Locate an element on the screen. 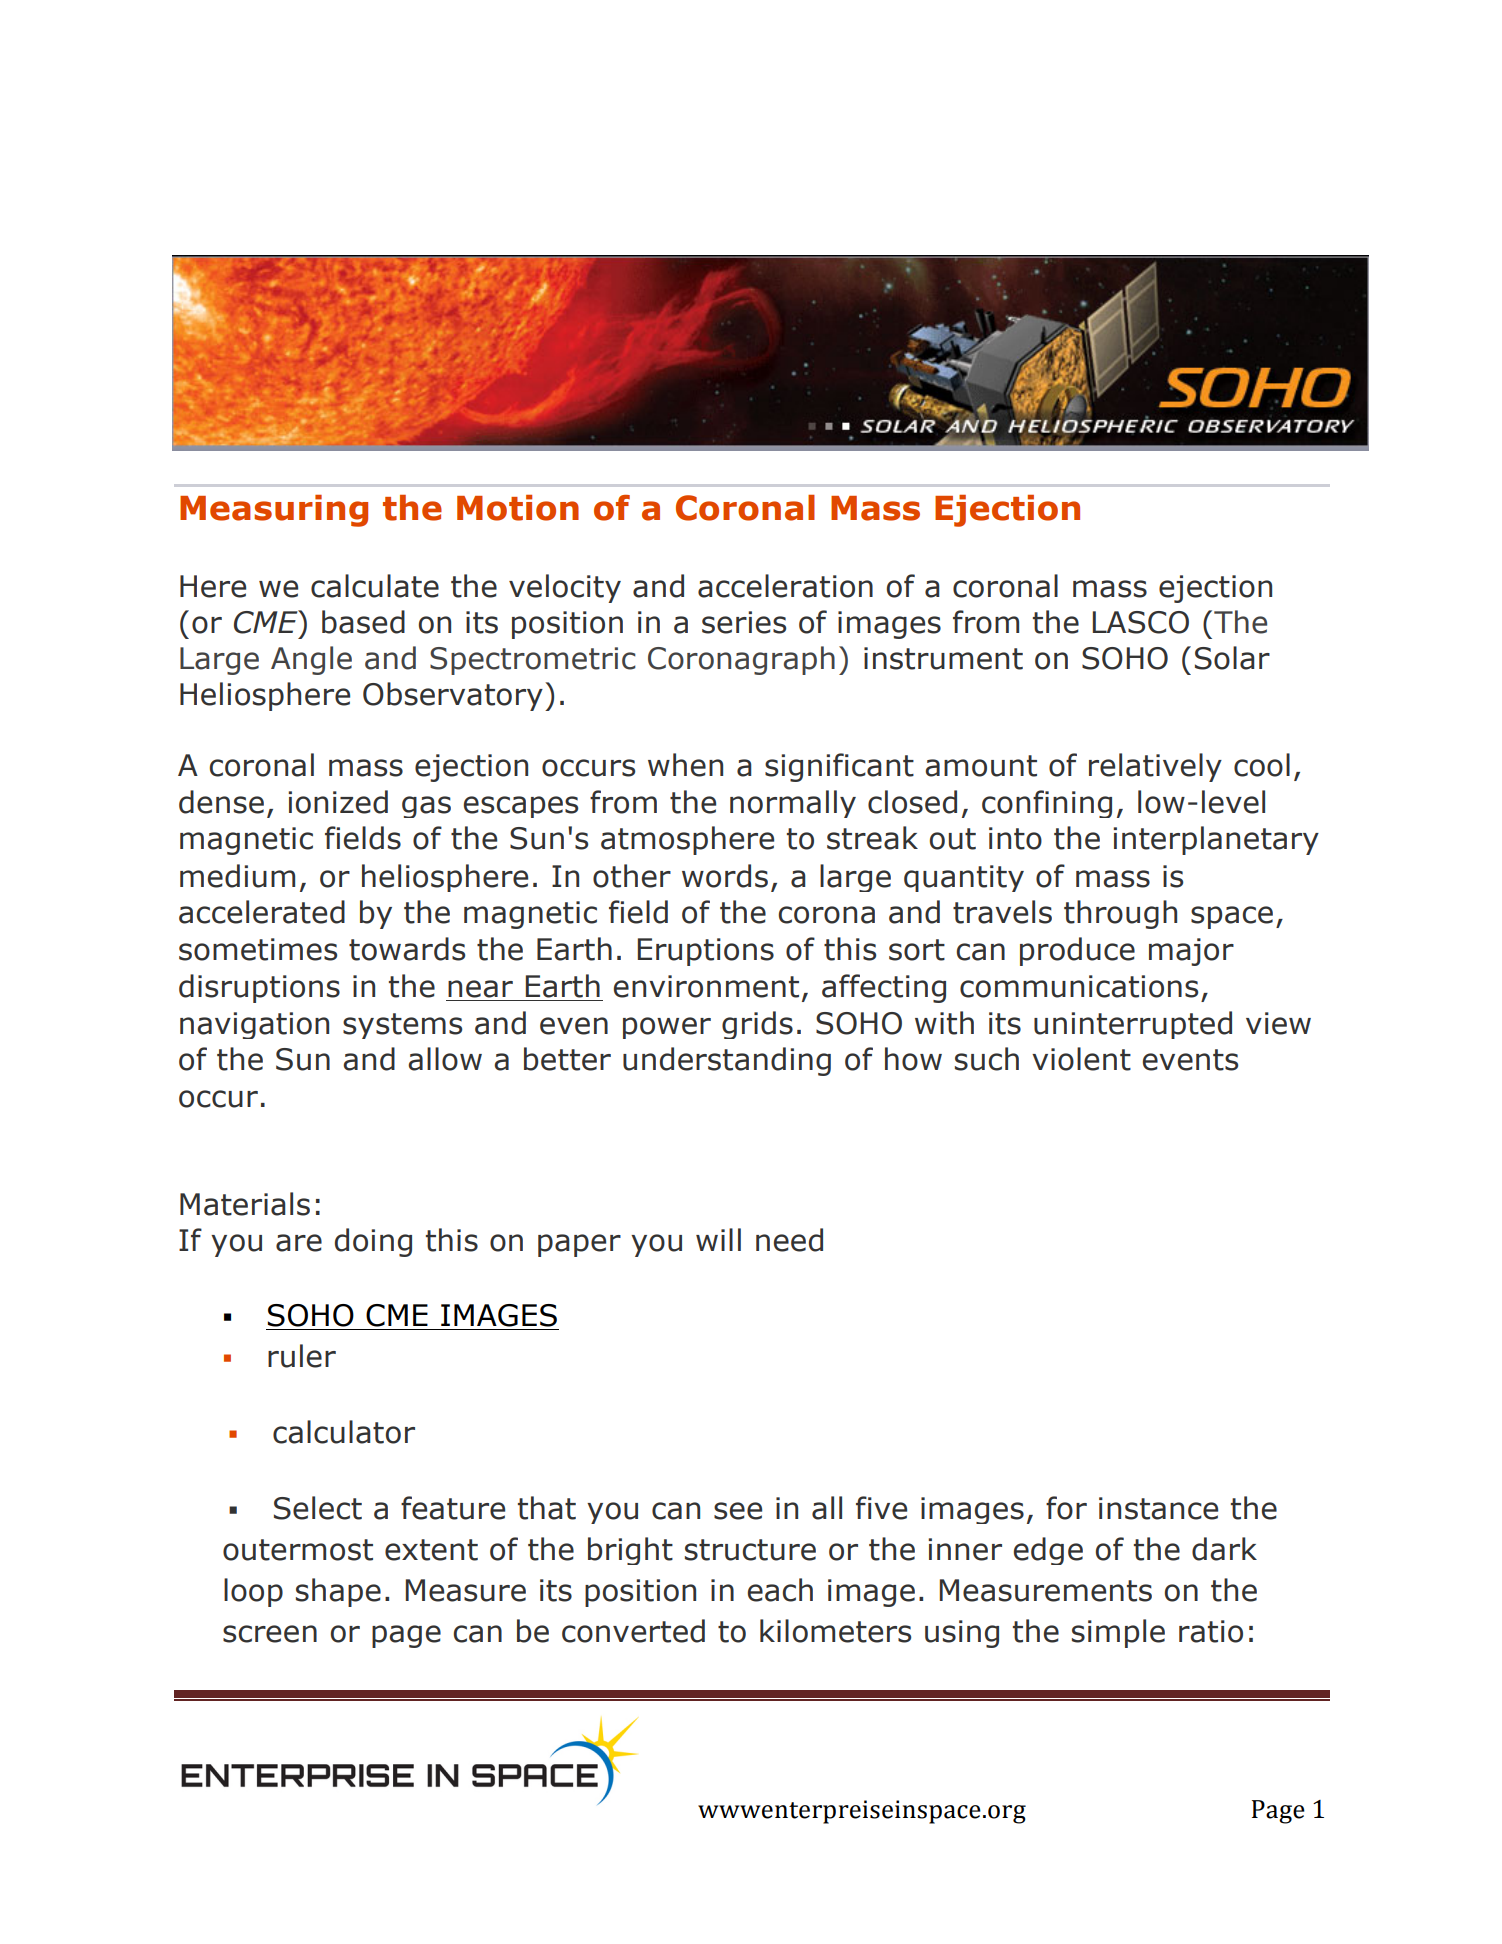 This screenshot has height=1944, width=1502. shape is located at coordinates (338, 1592).
